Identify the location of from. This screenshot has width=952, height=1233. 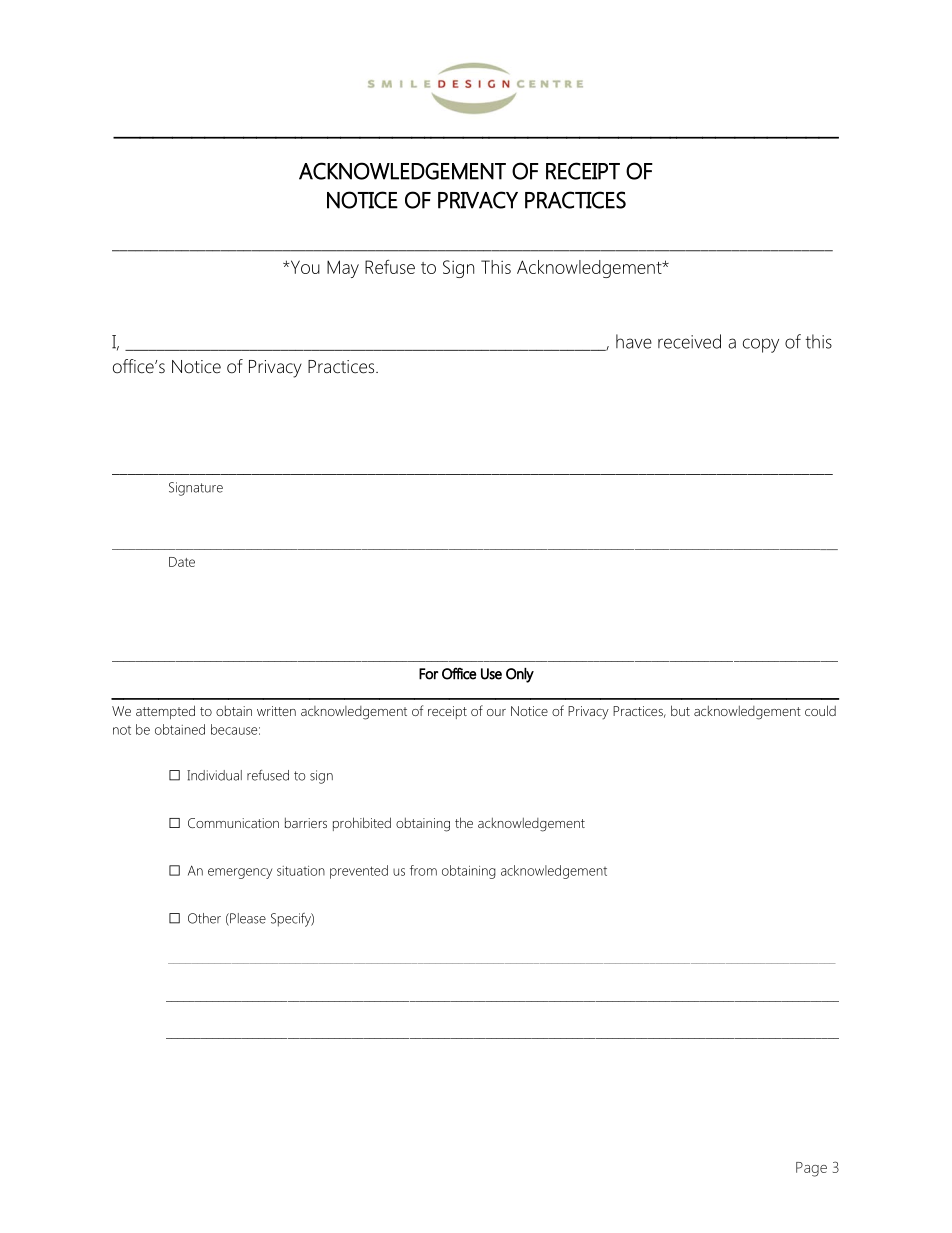
(423, 870).
